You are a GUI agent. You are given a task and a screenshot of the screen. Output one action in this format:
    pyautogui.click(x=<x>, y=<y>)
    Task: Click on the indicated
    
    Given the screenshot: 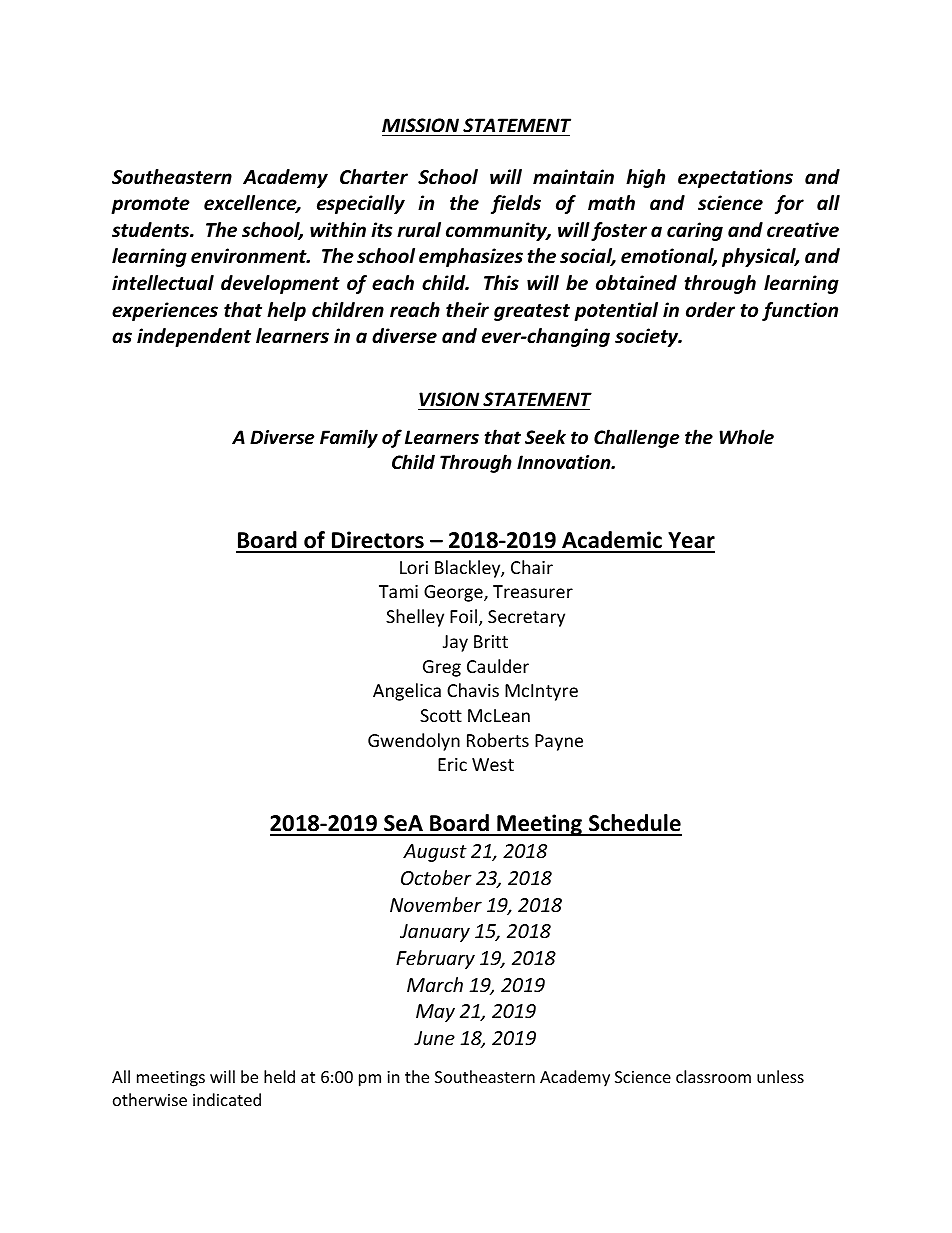 What is the action you would take?
    pyautogui.click(x=227, y=1099)
